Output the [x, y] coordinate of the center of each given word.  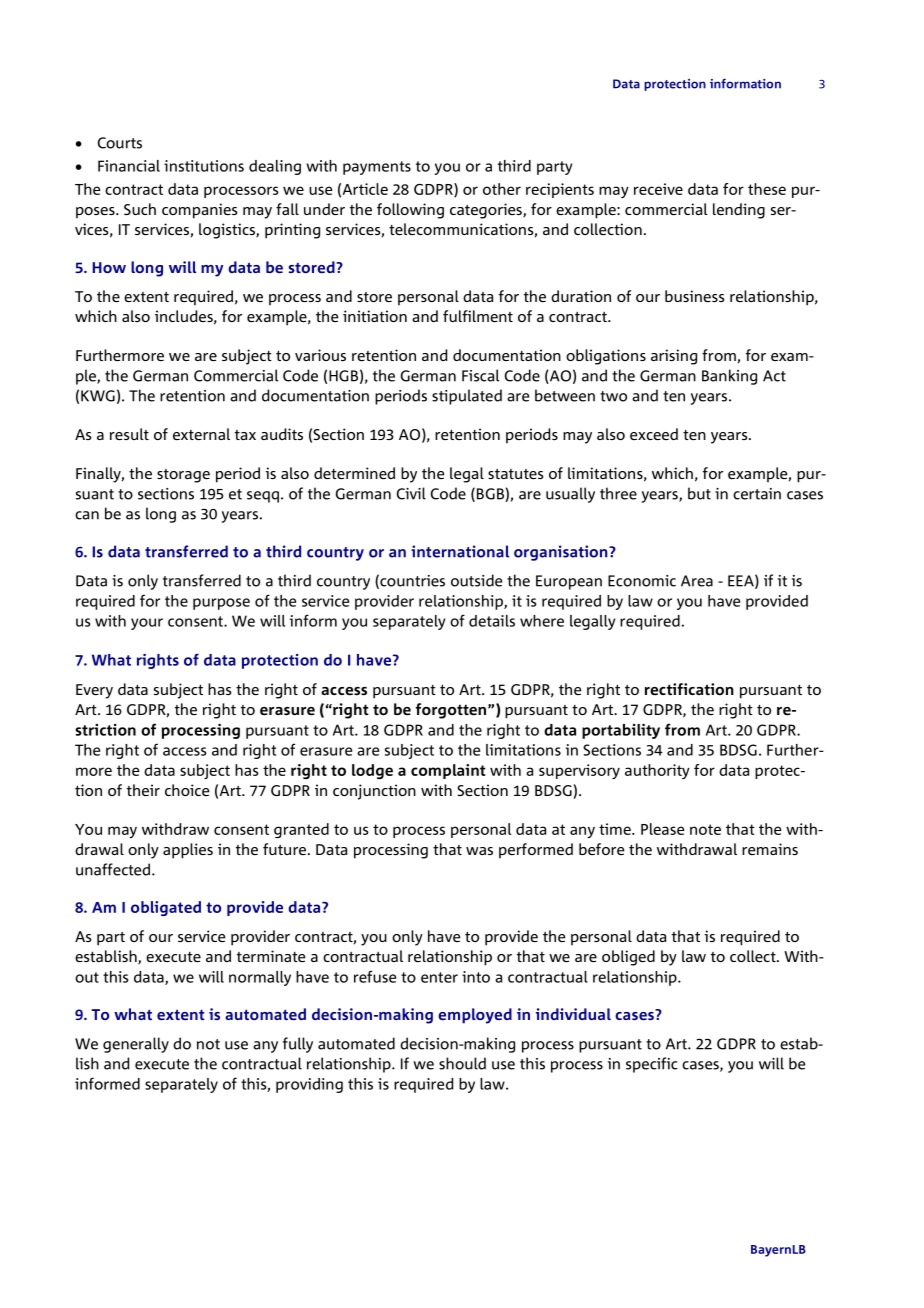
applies [188, 851]
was [479, 851]
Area [697, 581]
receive [658, 189]
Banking [729, 377]
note [705, 829]
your [147, 624]
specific [652, 1065]
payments [377, 168]
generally [136, 1045]
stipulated [467, 397]
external [201, 434]
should [462, 1063]
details [492, 621]
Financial [129, 166]
